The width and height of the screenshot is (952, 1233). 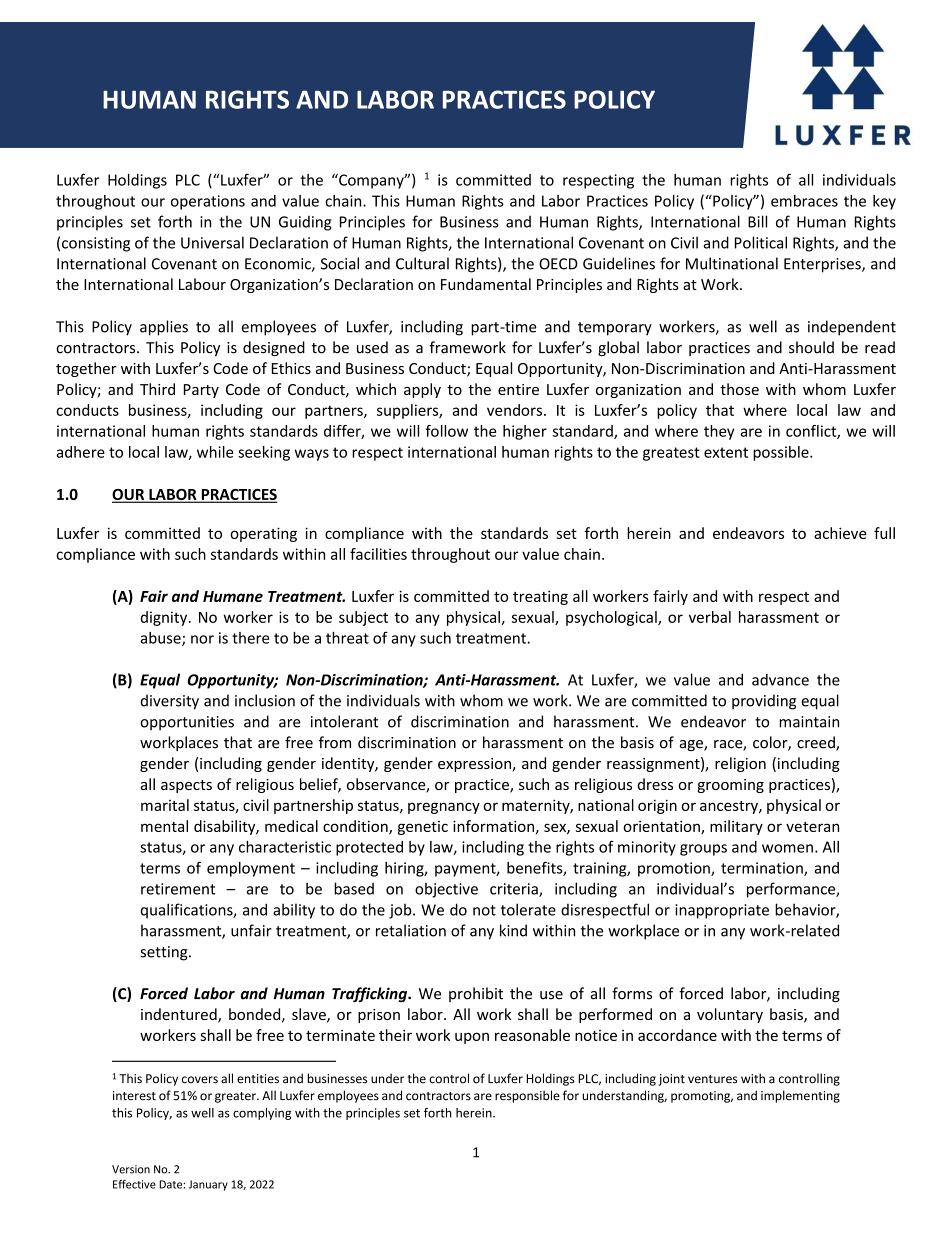 What do you see at coordinates (476, 994) in the screenshot?
I see `prohibit` at bounding box center [476, 994].
